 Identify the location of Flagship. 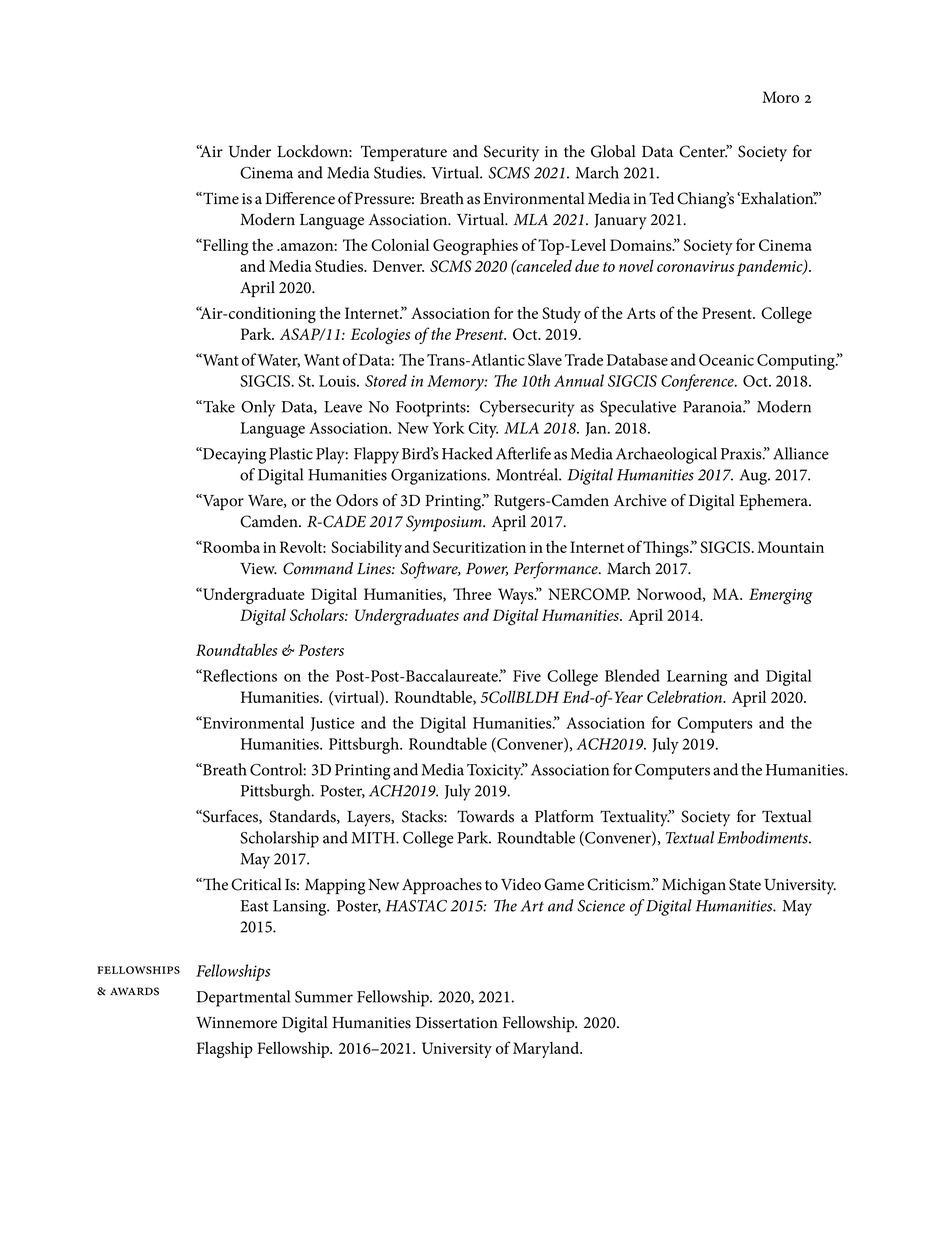
(225, 1050).
